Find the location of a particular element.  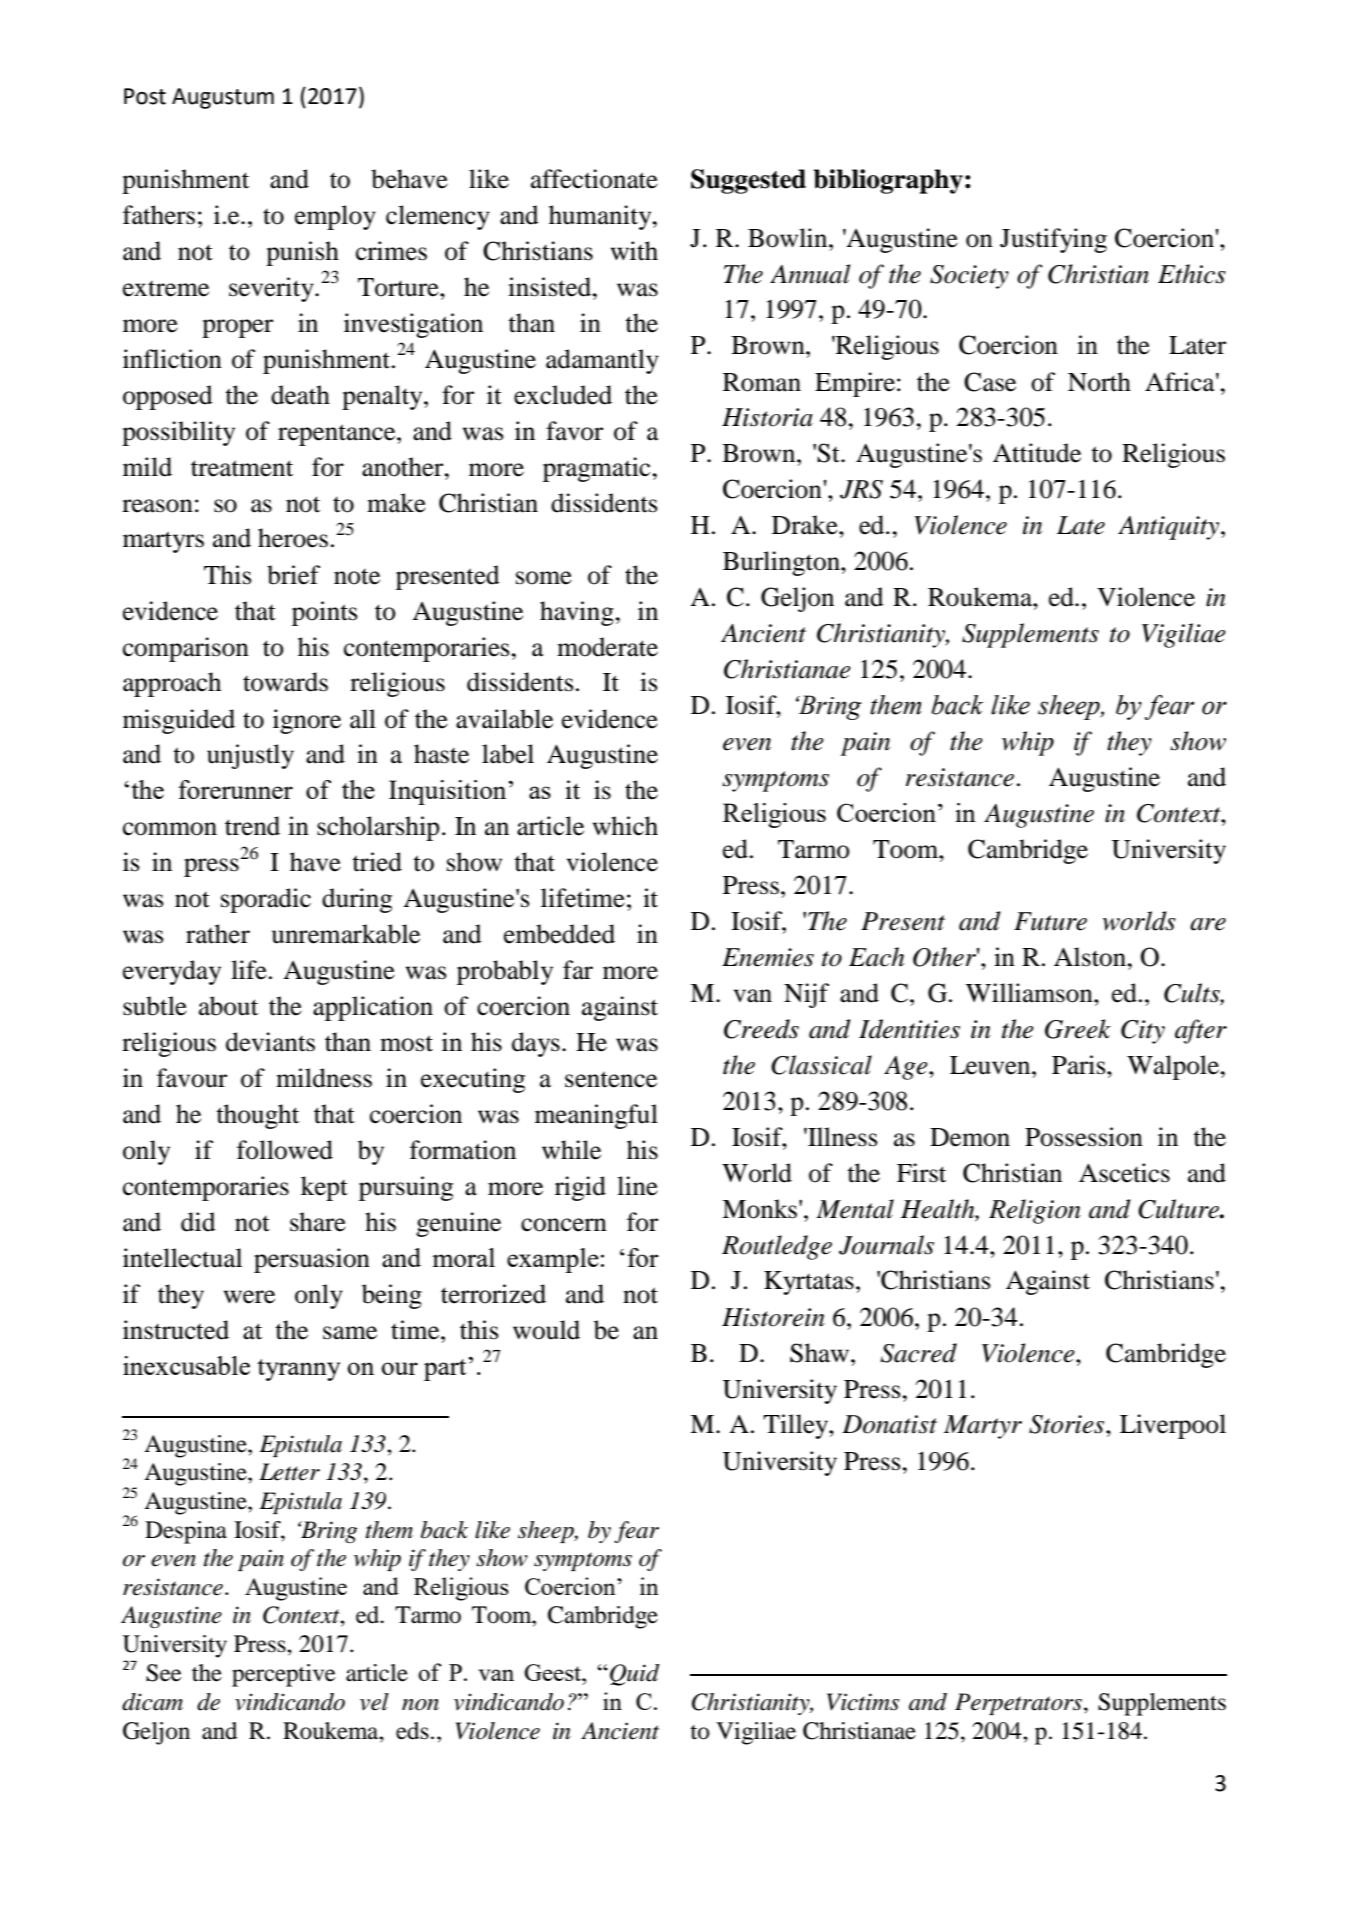

towards is located at coordinates (285, 682).
